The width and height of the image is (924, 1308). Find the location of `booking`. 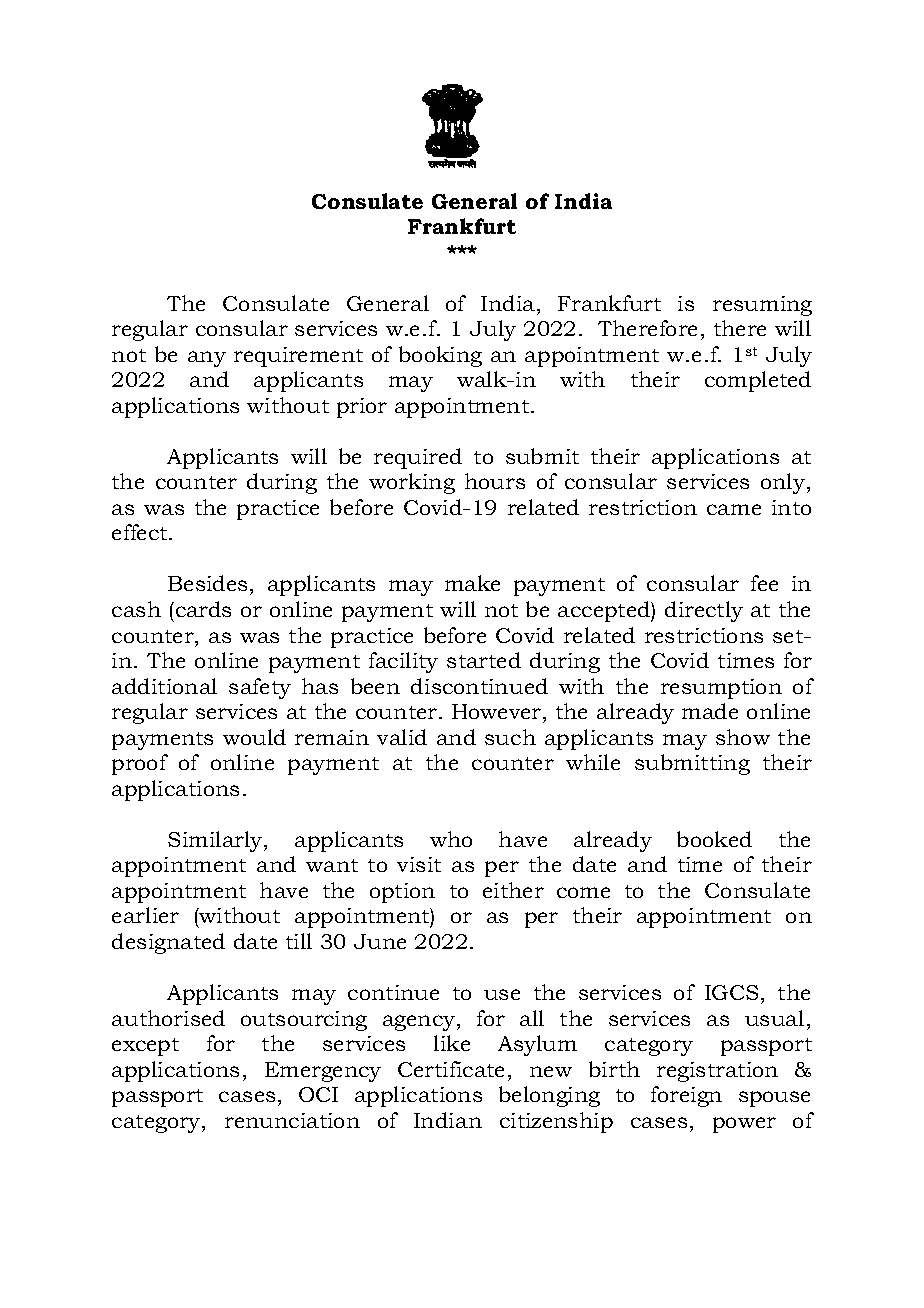

booking is located at coordinates (440, 356).
